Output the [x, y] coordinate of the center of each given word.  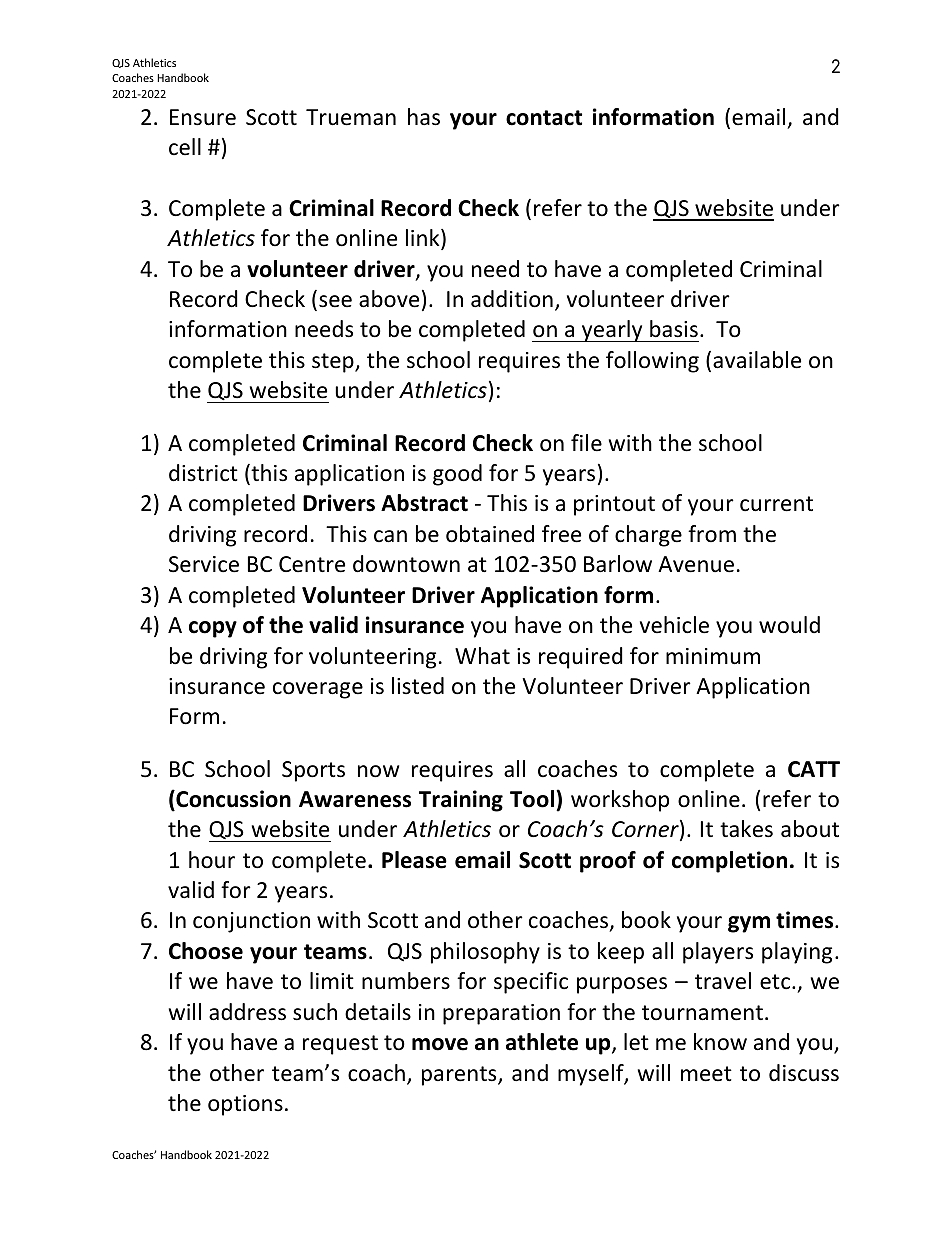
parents [460, 1076]
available [757, 360]
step [334, 363]
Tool [533, 799]
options [245, 1105]
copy [213, 629]
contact [544, 118]
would [789, 625]
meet [706, 1074]
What [482, 655]
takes [746, 829]
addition [512, 299]
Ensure [203, 117]
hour [212, 860]
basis [674, 329]
